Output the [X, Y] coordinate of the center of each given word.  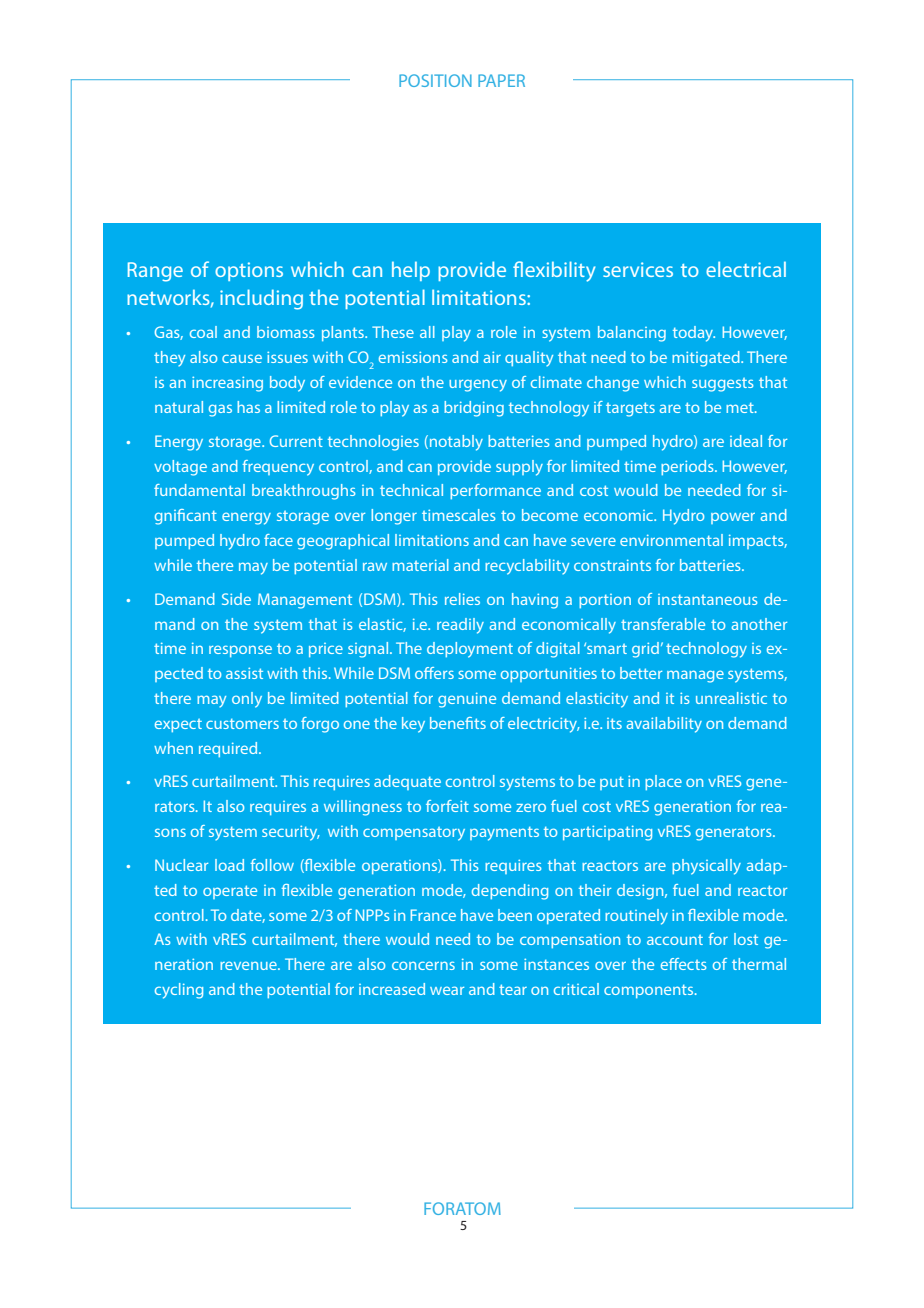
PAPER [501, 80]
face [278, 540]
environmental [671, 540]
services [638, 269]
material [420, 565]
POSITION [435, 80]
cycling [179, 991]
